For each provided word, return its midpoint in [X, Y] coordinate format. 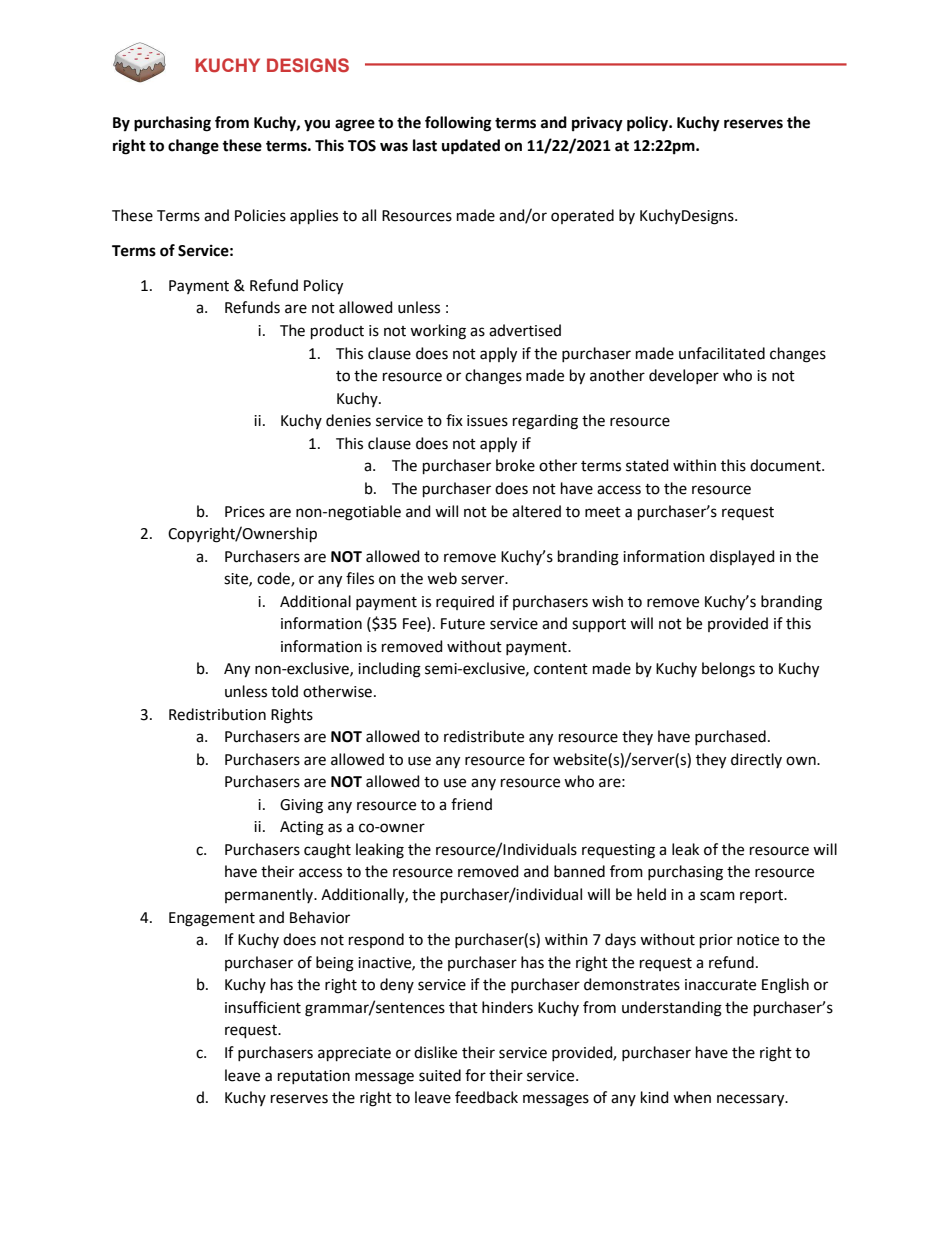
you [317, 125]
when [692, 1097]
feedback [486, 1097]
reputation [314, 1077]
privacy [597, 124]
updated [471, 147]
